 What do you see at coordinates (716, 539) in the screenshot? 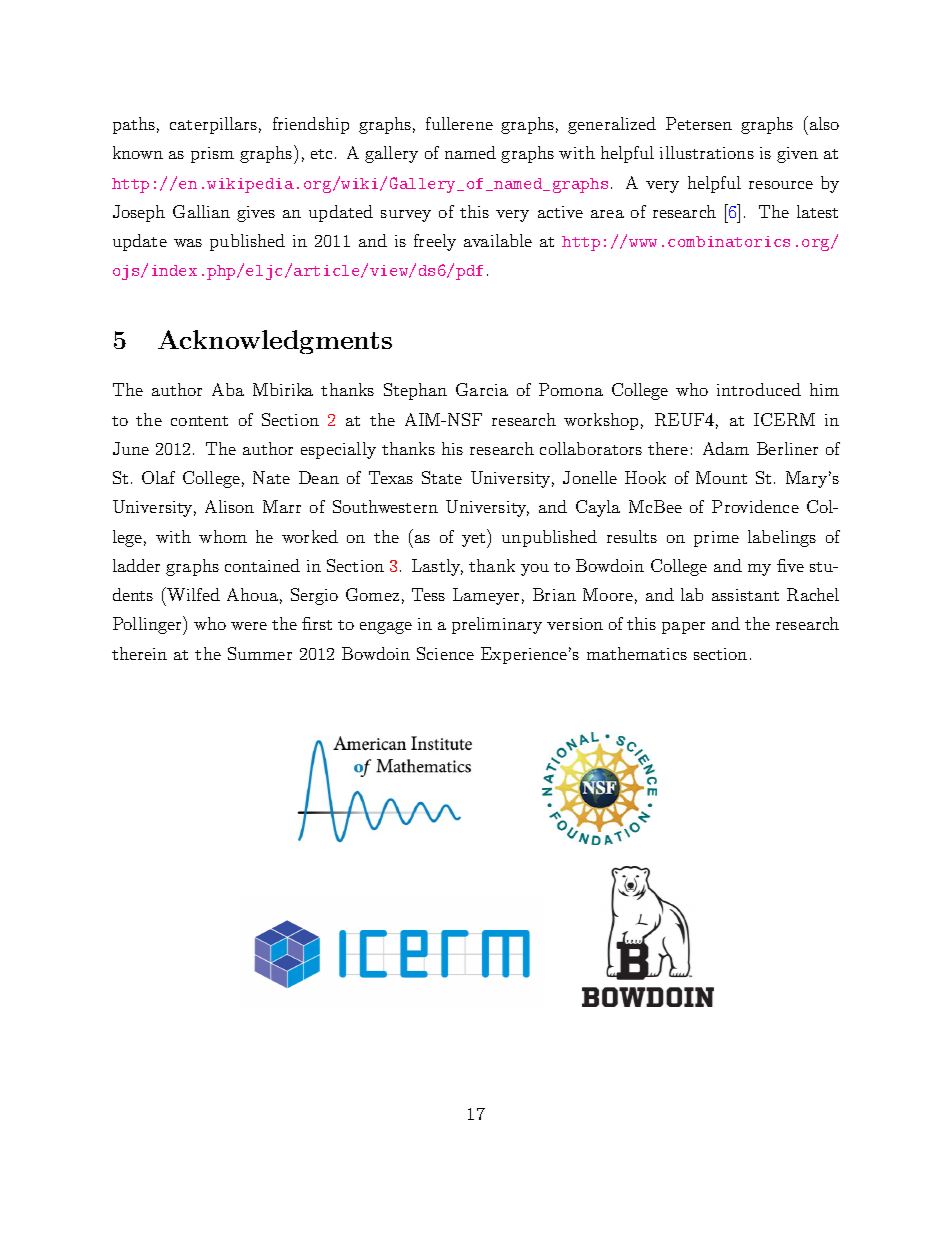
I see `prime` at bounding box center [716, 539].
